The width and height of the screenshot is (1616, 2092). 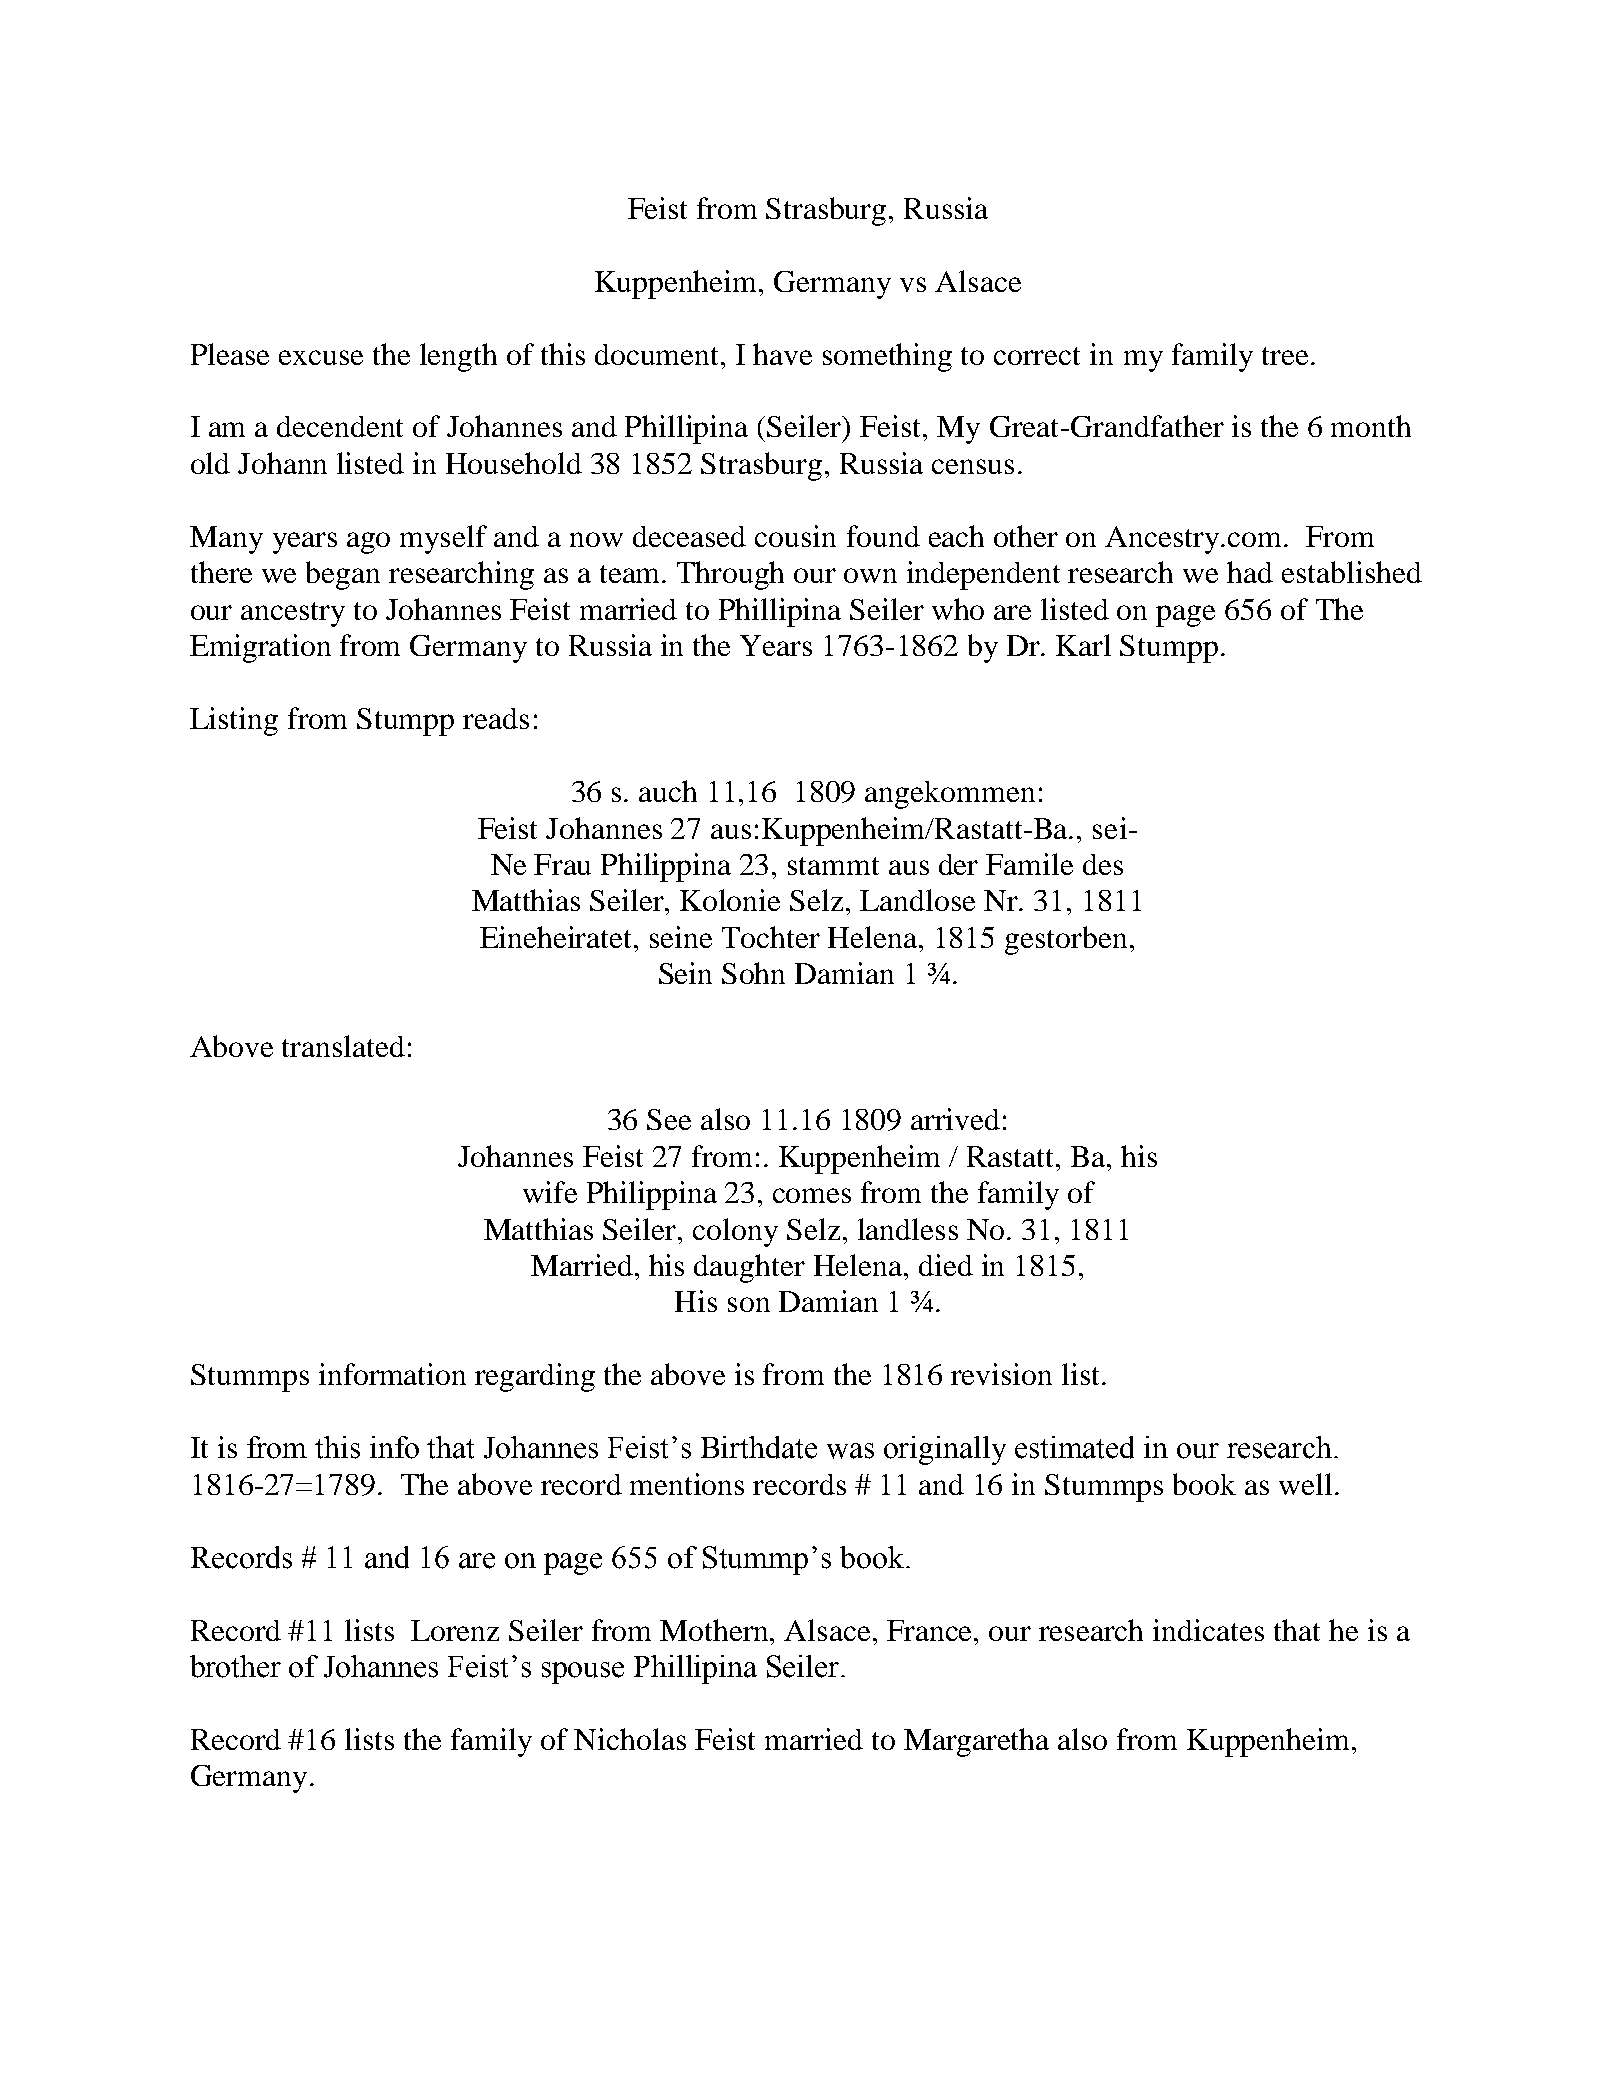 What do you see at coordinates (931, 1630) in the screenshot?
I see `France` at bounding box center [931, 1630].
